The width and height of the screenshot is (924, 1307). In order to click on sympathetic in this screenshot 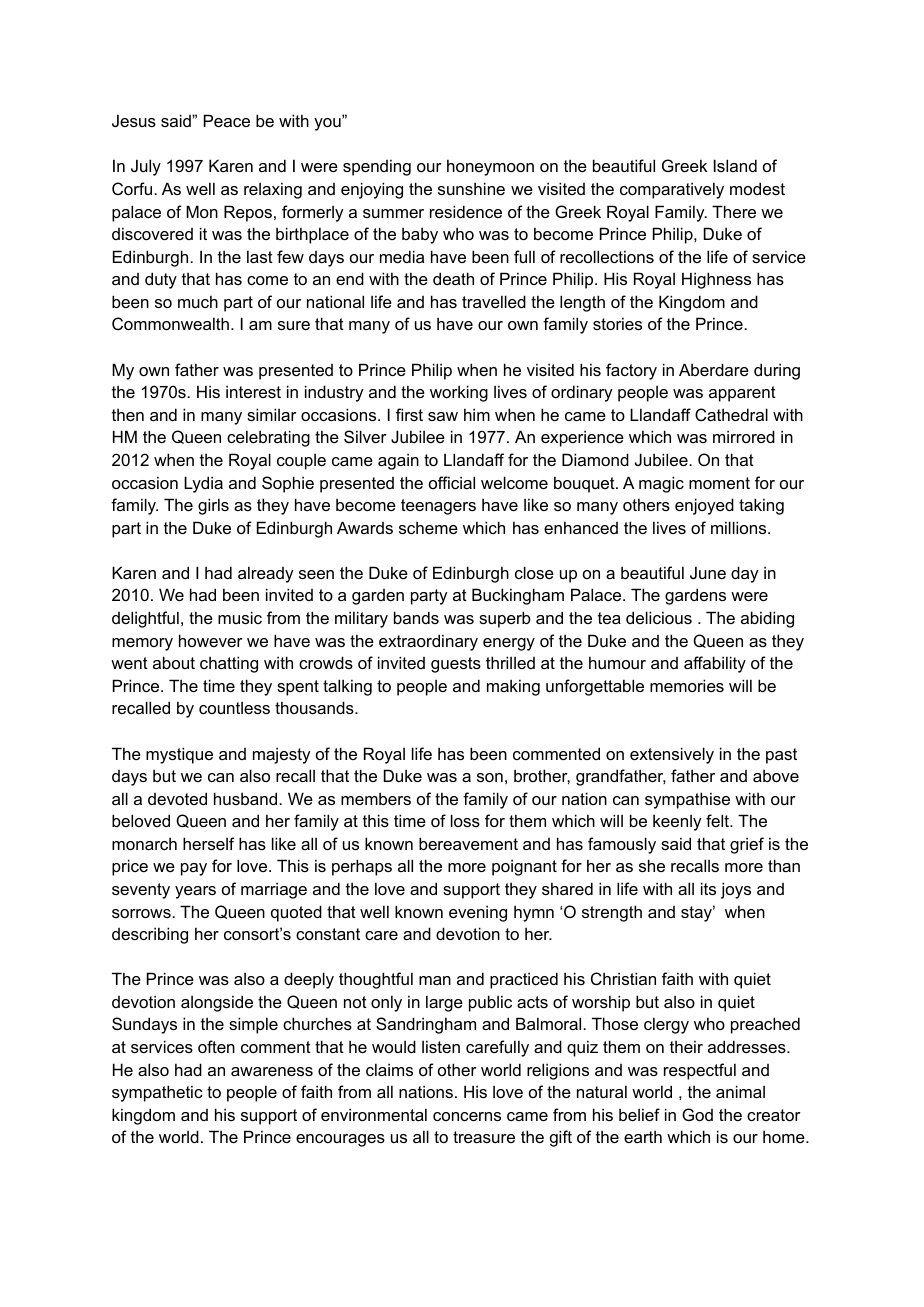, I will do `click(157, 1093)`.
